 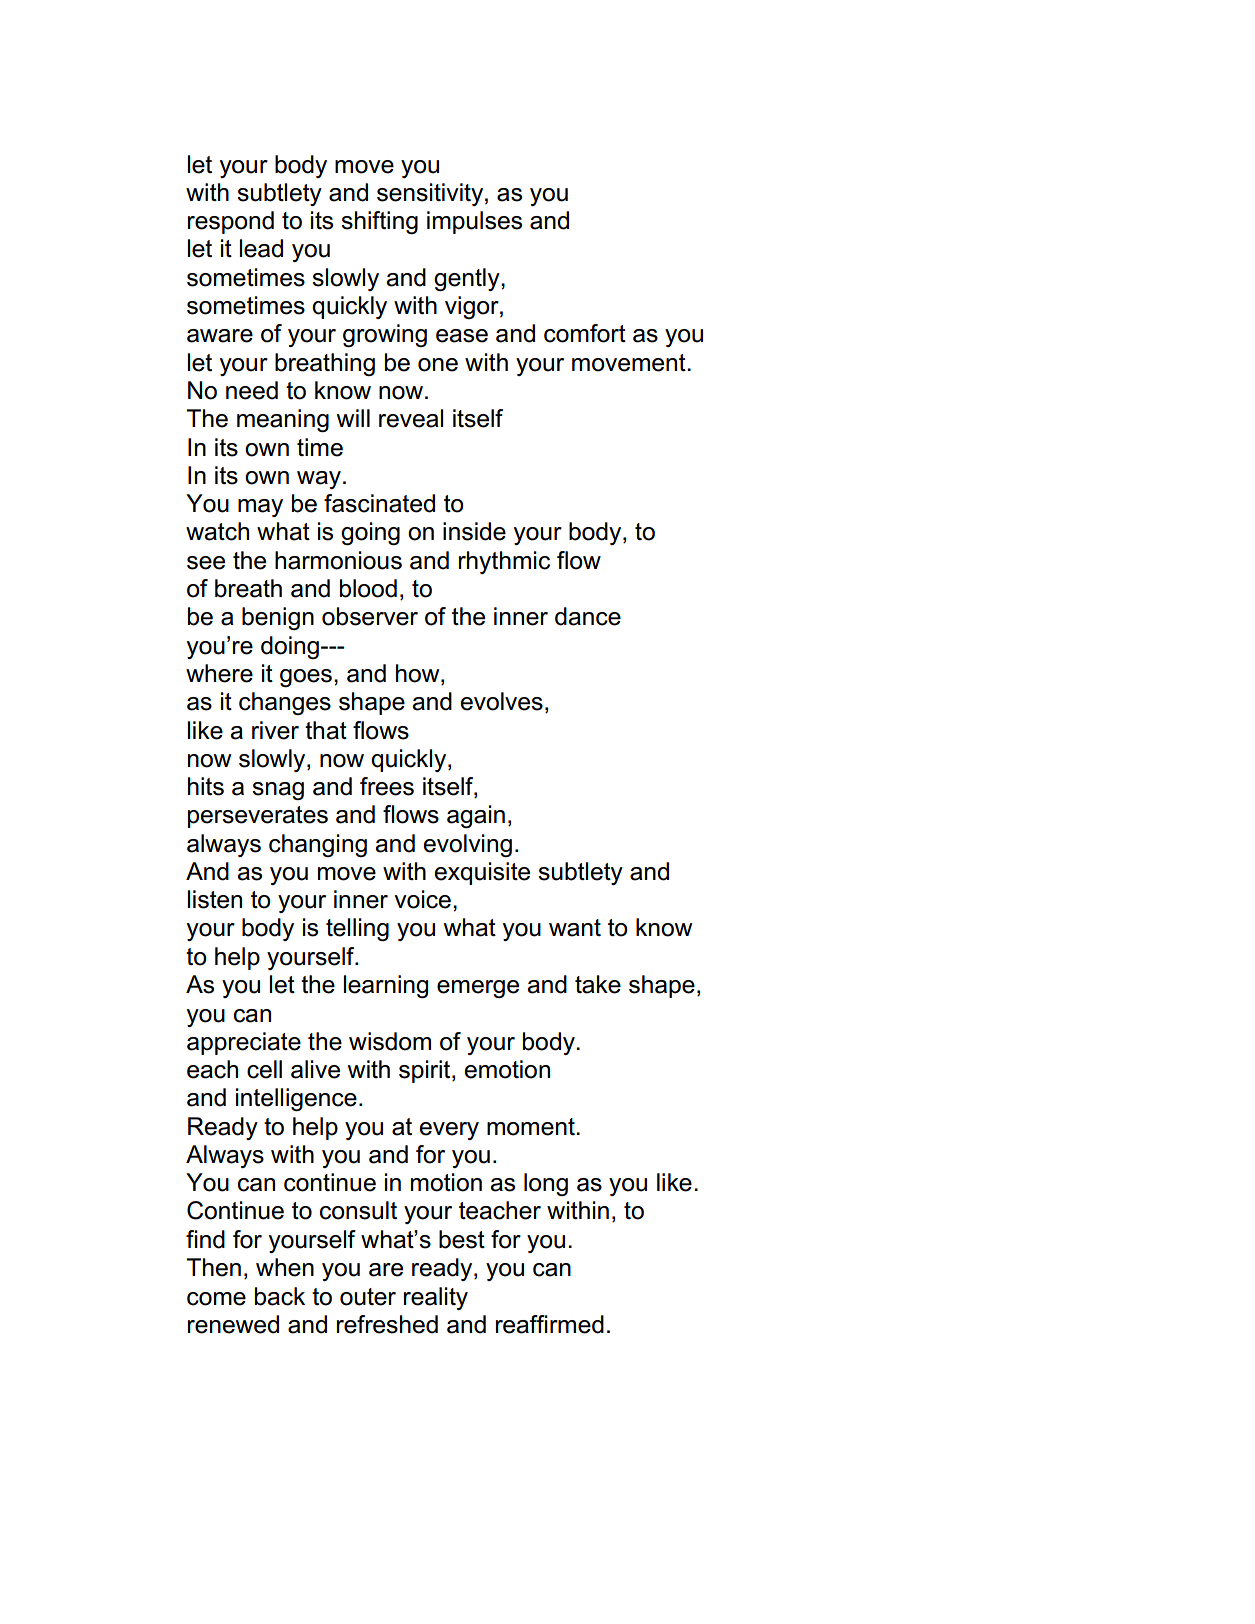 What do you see at coordinates (214, 899) in the screenshot?
I see `listen` at bounding box center [214, 899].
